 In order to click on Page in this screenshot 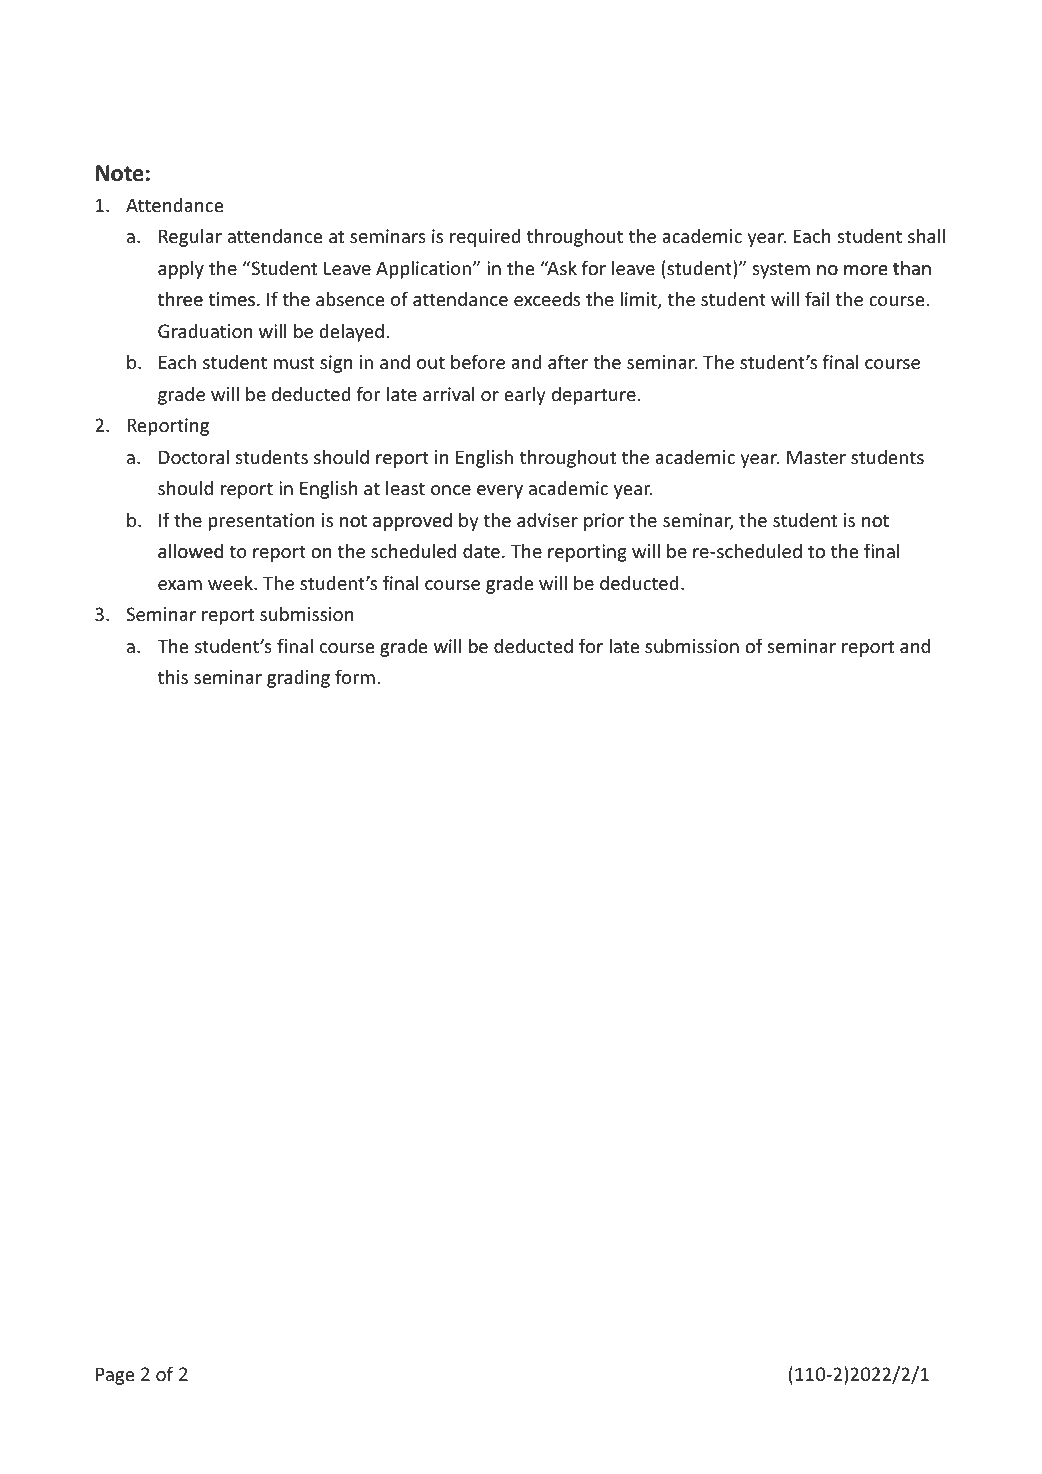, I will do `click(115, 1376)`.
